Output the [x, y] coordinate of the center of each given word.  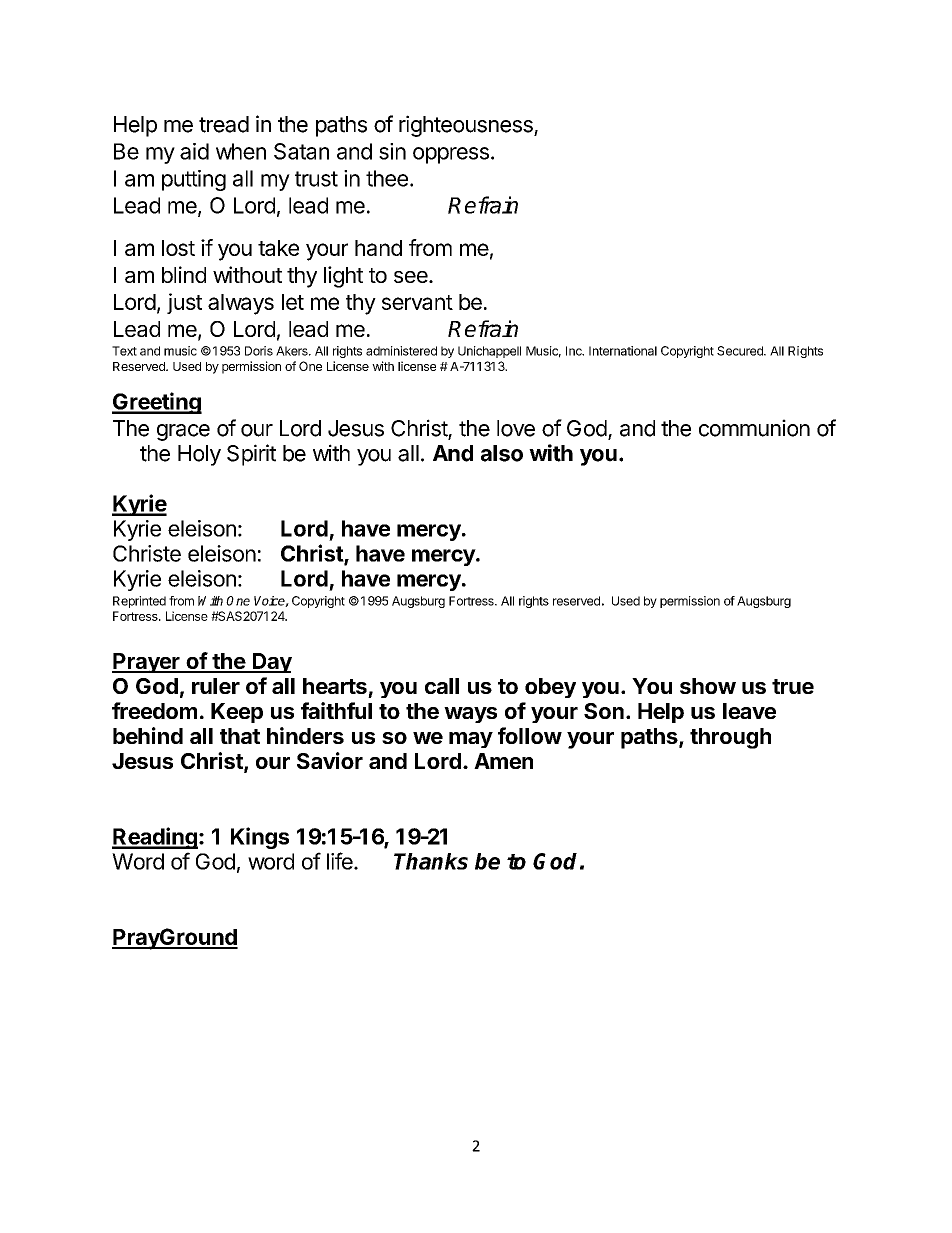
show [708, 686]
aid [194, 151]
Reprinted [139, 602]
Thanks [431, 861]
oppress [451, 155]
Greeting [157, 403]
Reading [155, 838]
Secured [741, 351]
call [442, 686]
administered [401, 351]
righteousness [467, 126]
